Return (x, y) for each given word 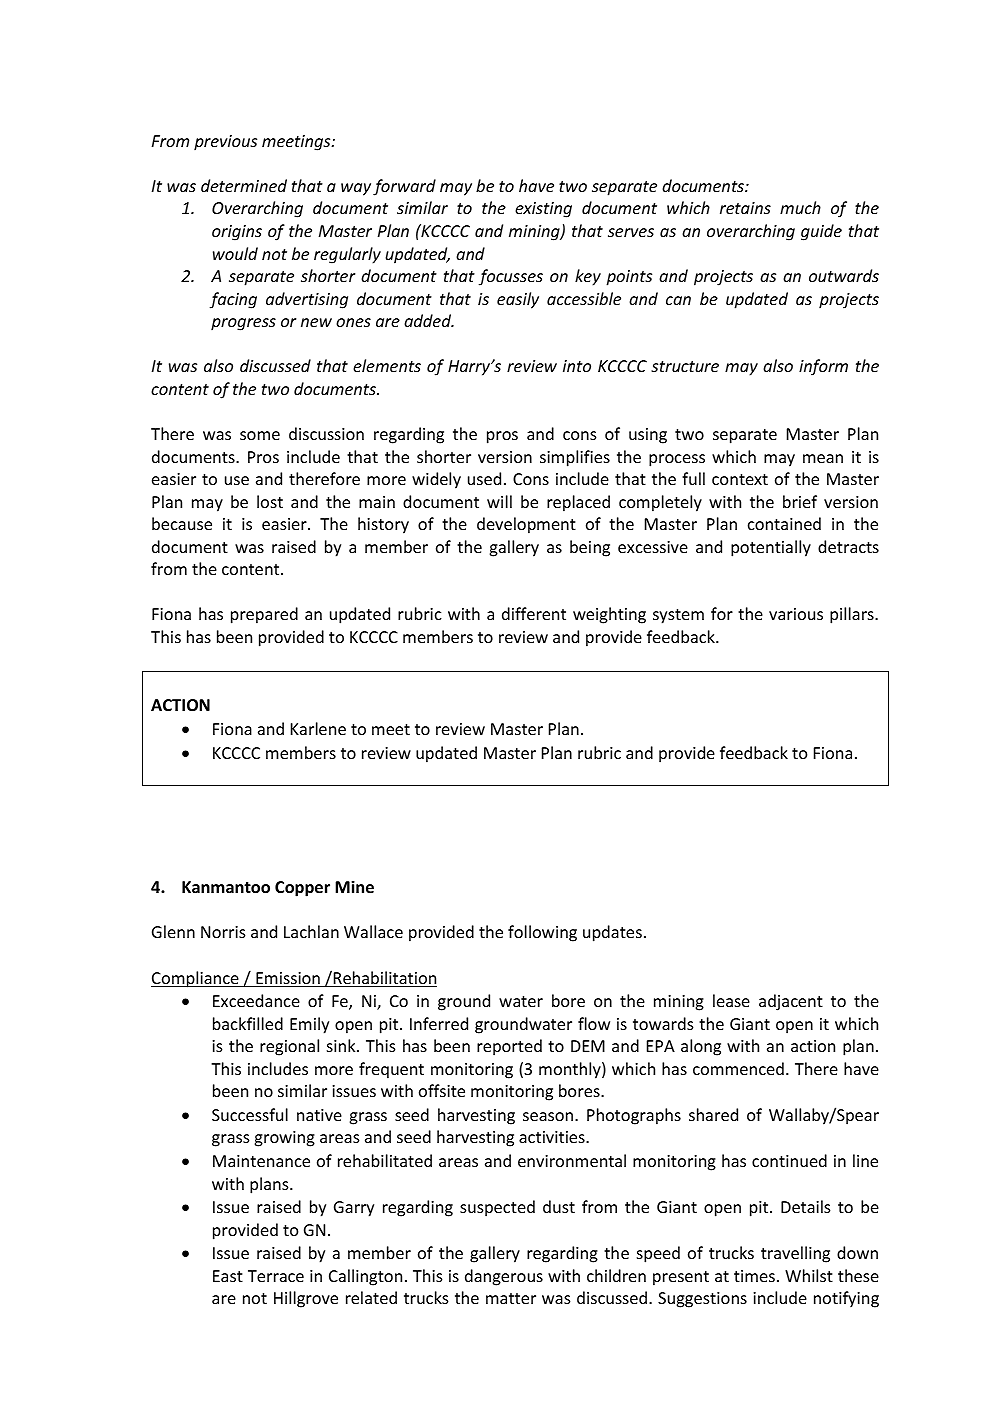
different (534, 613)
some (260, 435)
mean (823, 458)
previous (225, 143)
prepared (264, 615)
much (800, 207)
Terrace (276, 1276)
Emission (288, 979)
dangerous (504, 1277)
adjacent (791, 1002)
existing (543, 210)
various (796, 614)
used (484, 478)
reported (509, 1047)
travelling (795, 1254)
